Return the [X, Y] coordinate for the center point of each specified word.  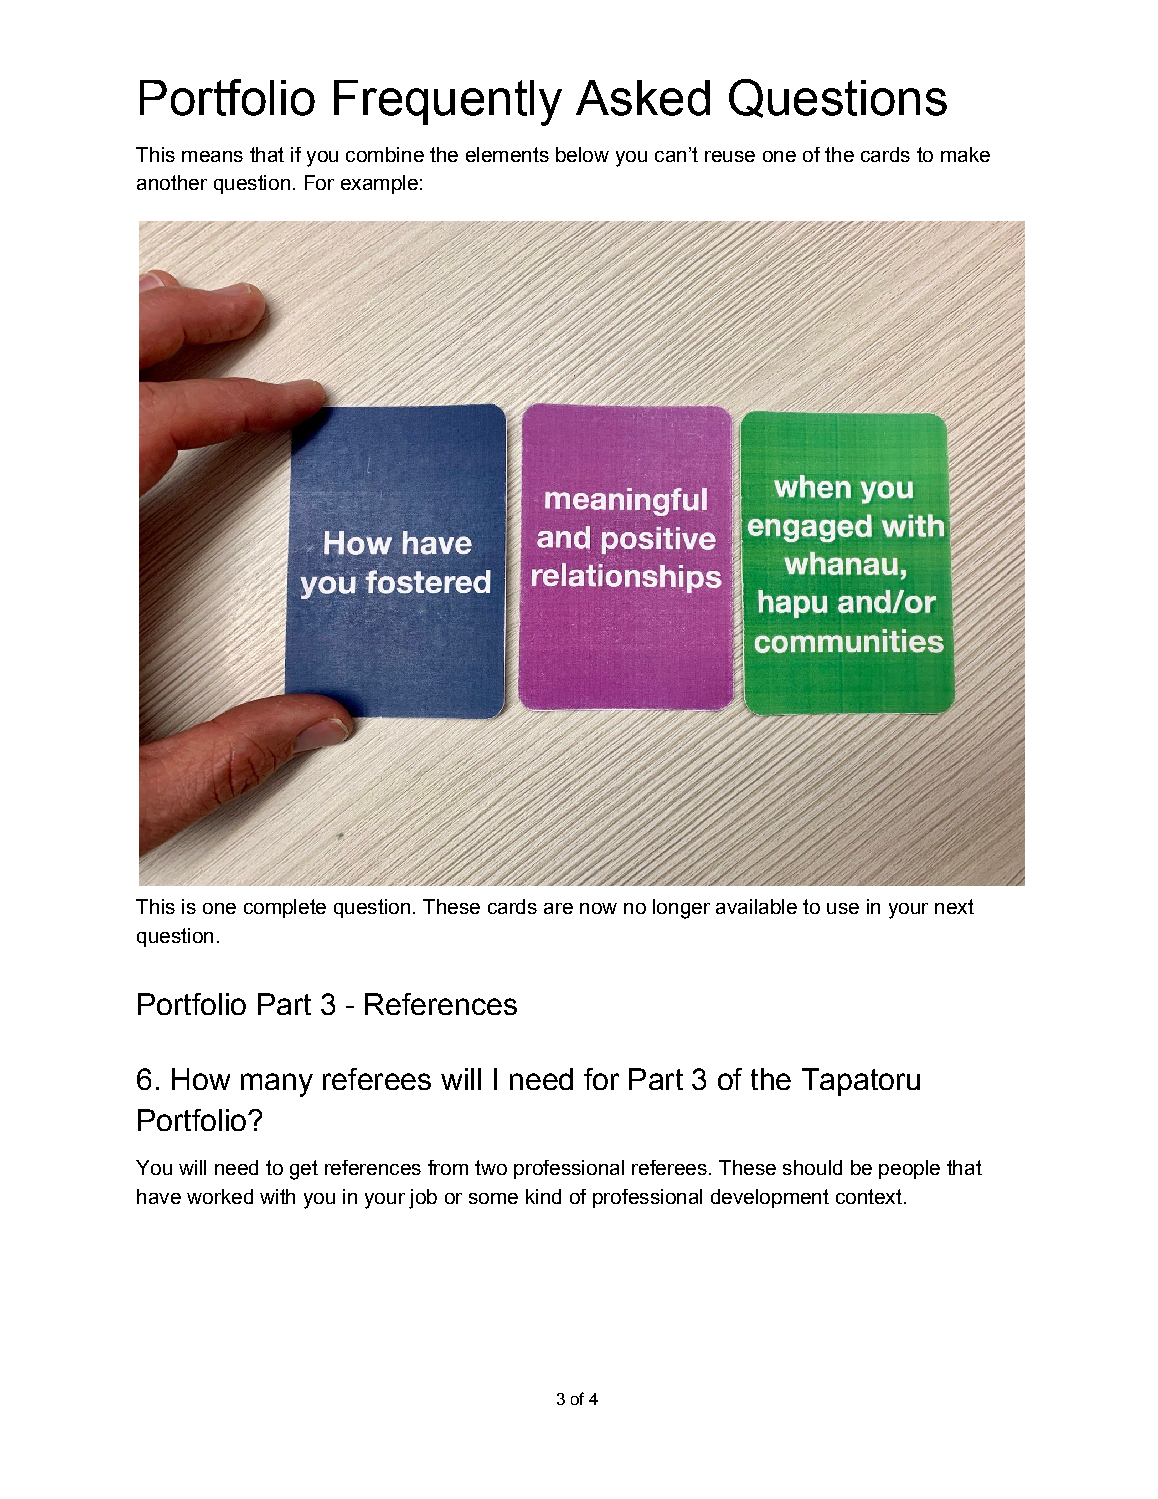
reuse [730, 156]
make [965, 154]
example [379, 184]
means [212, 156]
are [558, 908]
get [304, 1170]
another [172, 182]
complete [285, 908]
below [582, 154]
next [954, 906]
